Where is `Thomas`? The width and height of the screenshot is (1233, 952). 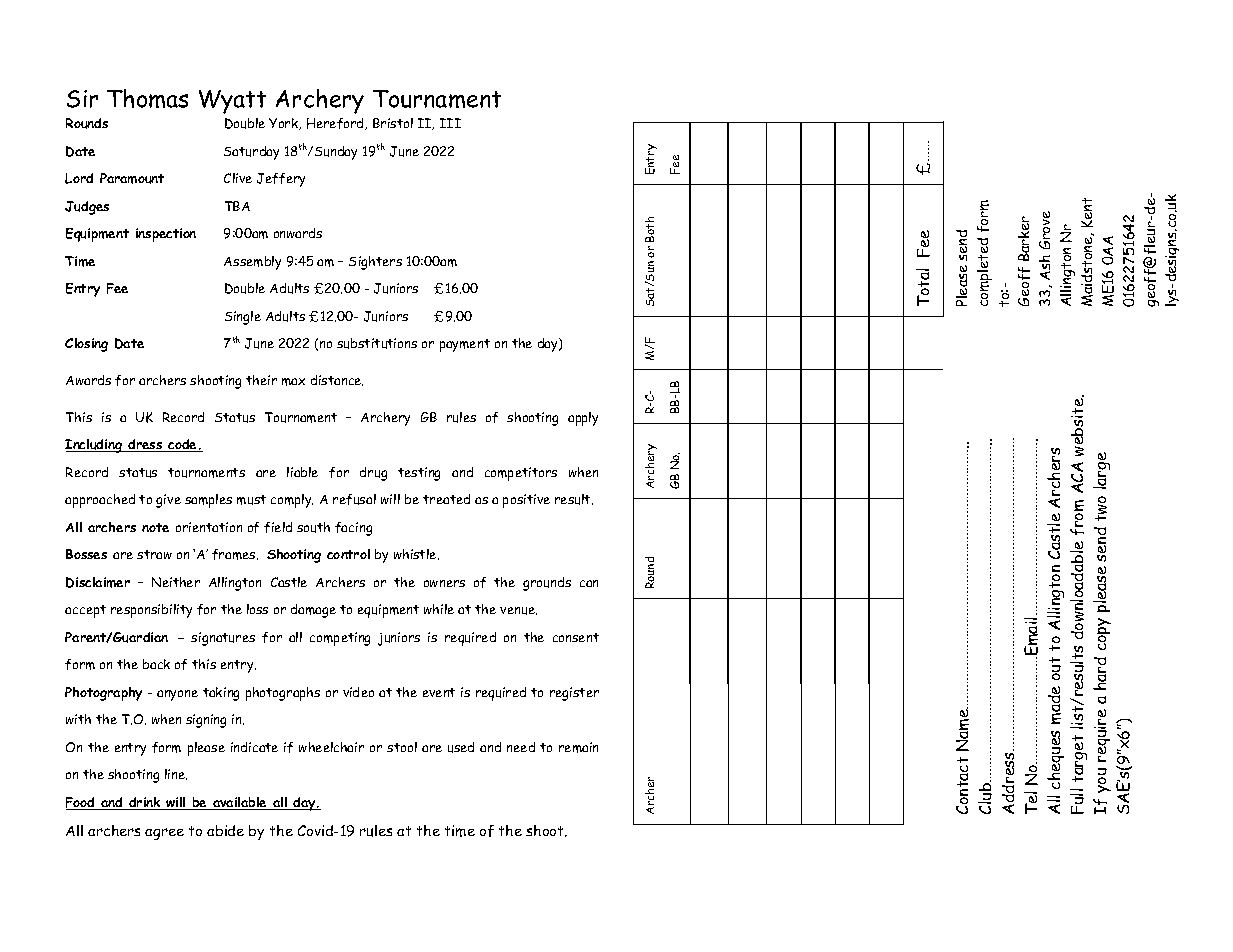
Thomas is located at coordinates (147, 98).
